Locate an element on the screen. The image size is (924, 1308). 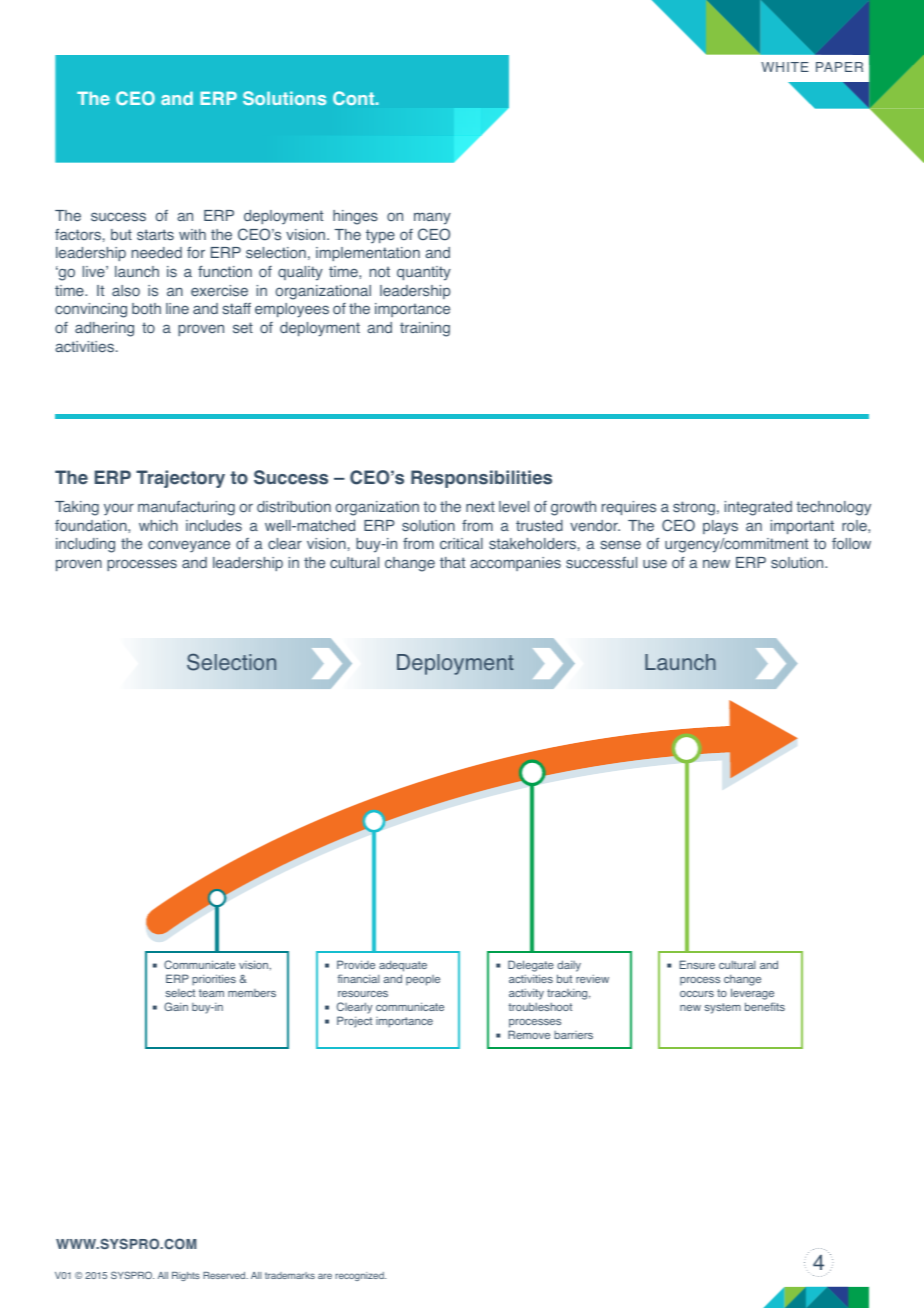
many is located at coordinates (432, 218).
